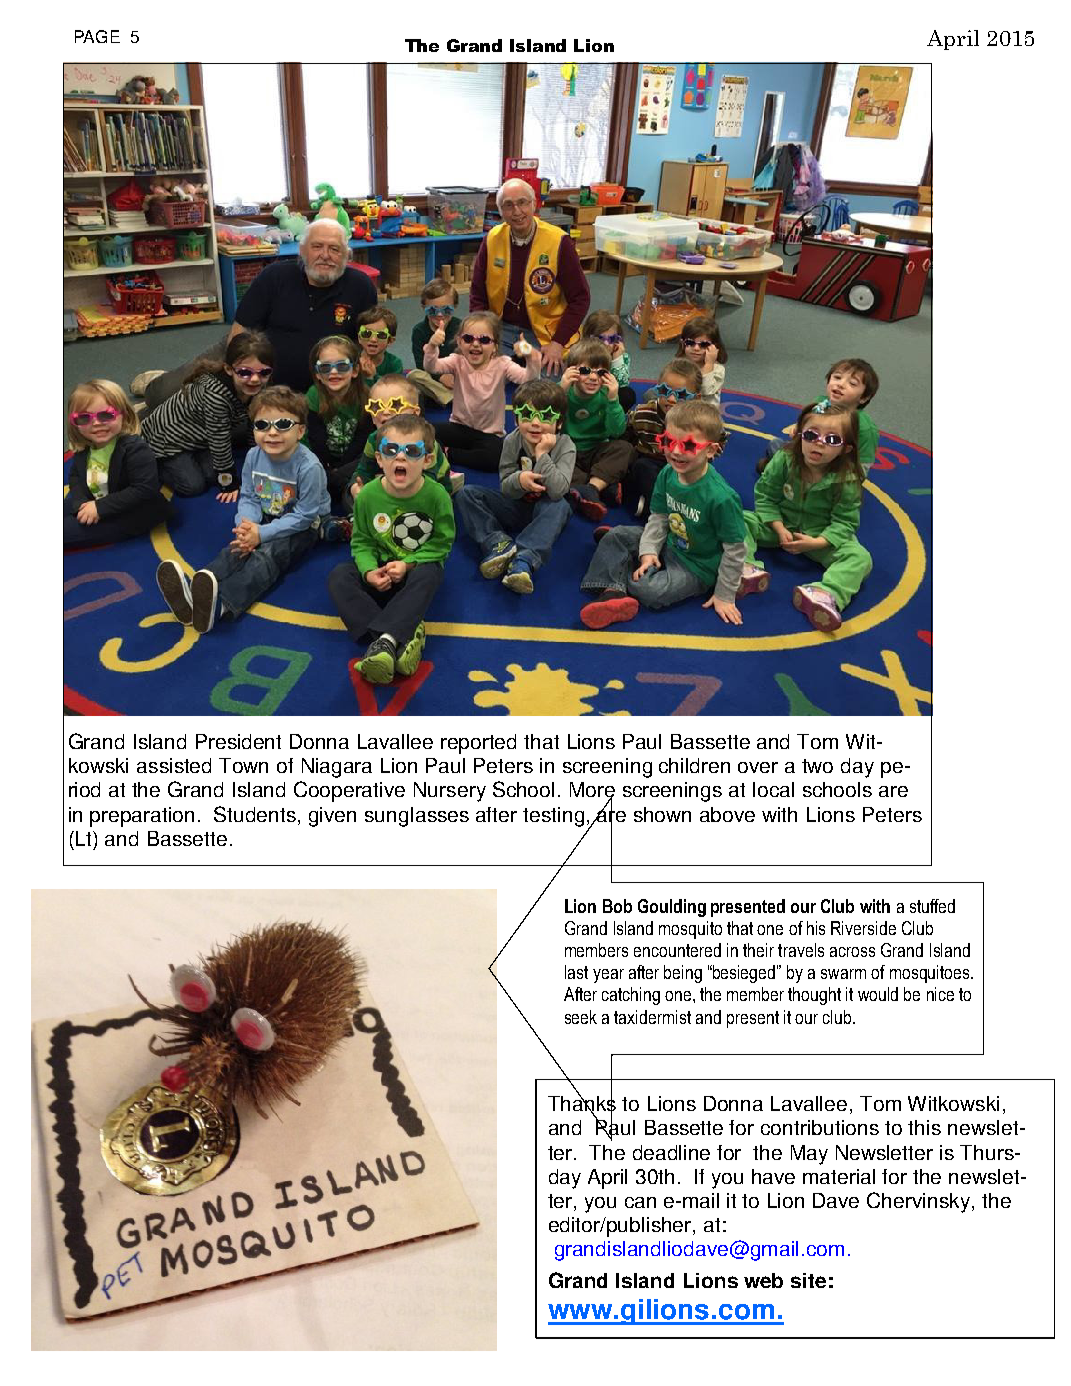 The width and height of the document is (1071, 1386). I want to click on PAGE, so click(97, 36).
